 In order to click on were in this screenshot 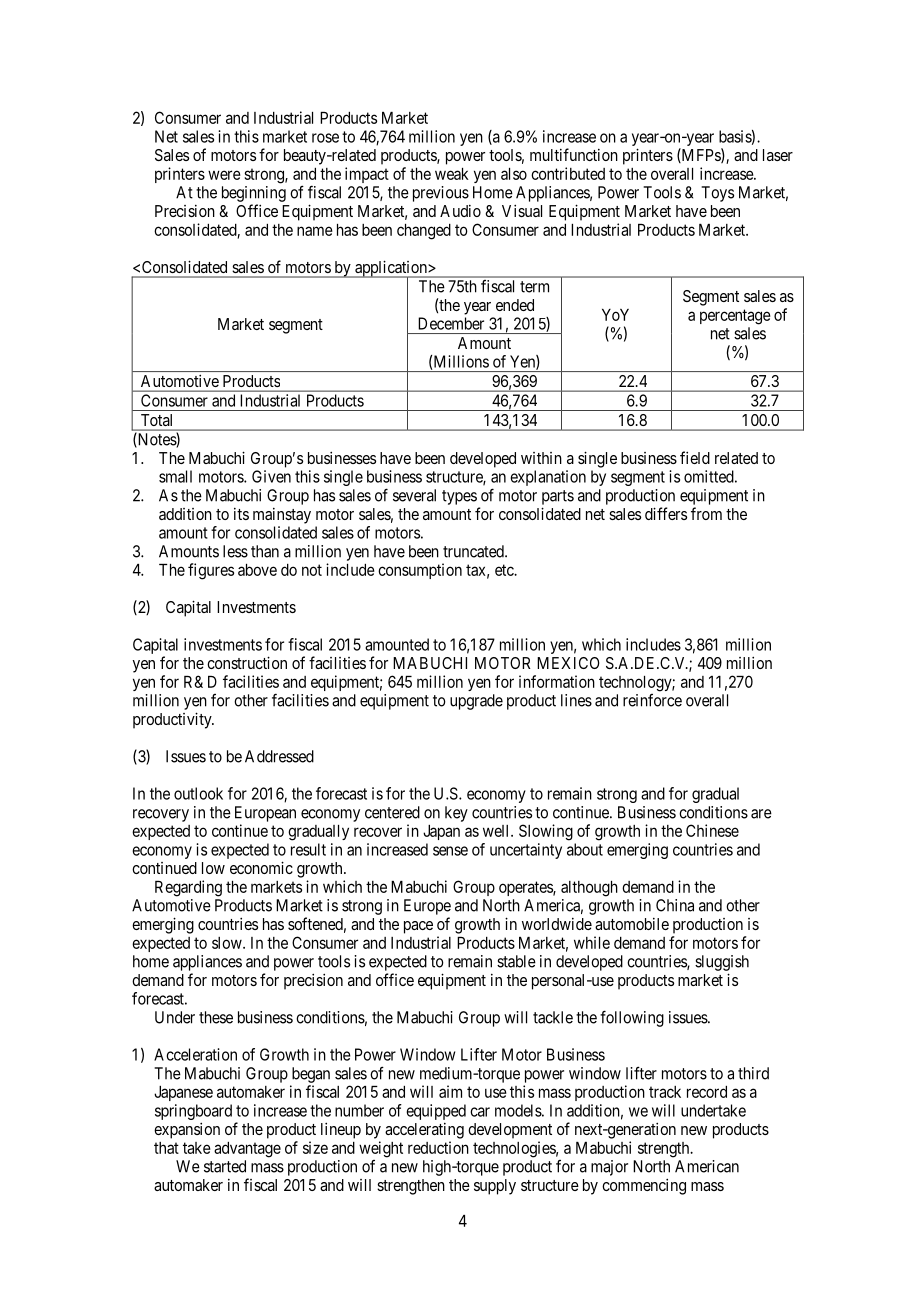, I will do `click(224, 175)`.
